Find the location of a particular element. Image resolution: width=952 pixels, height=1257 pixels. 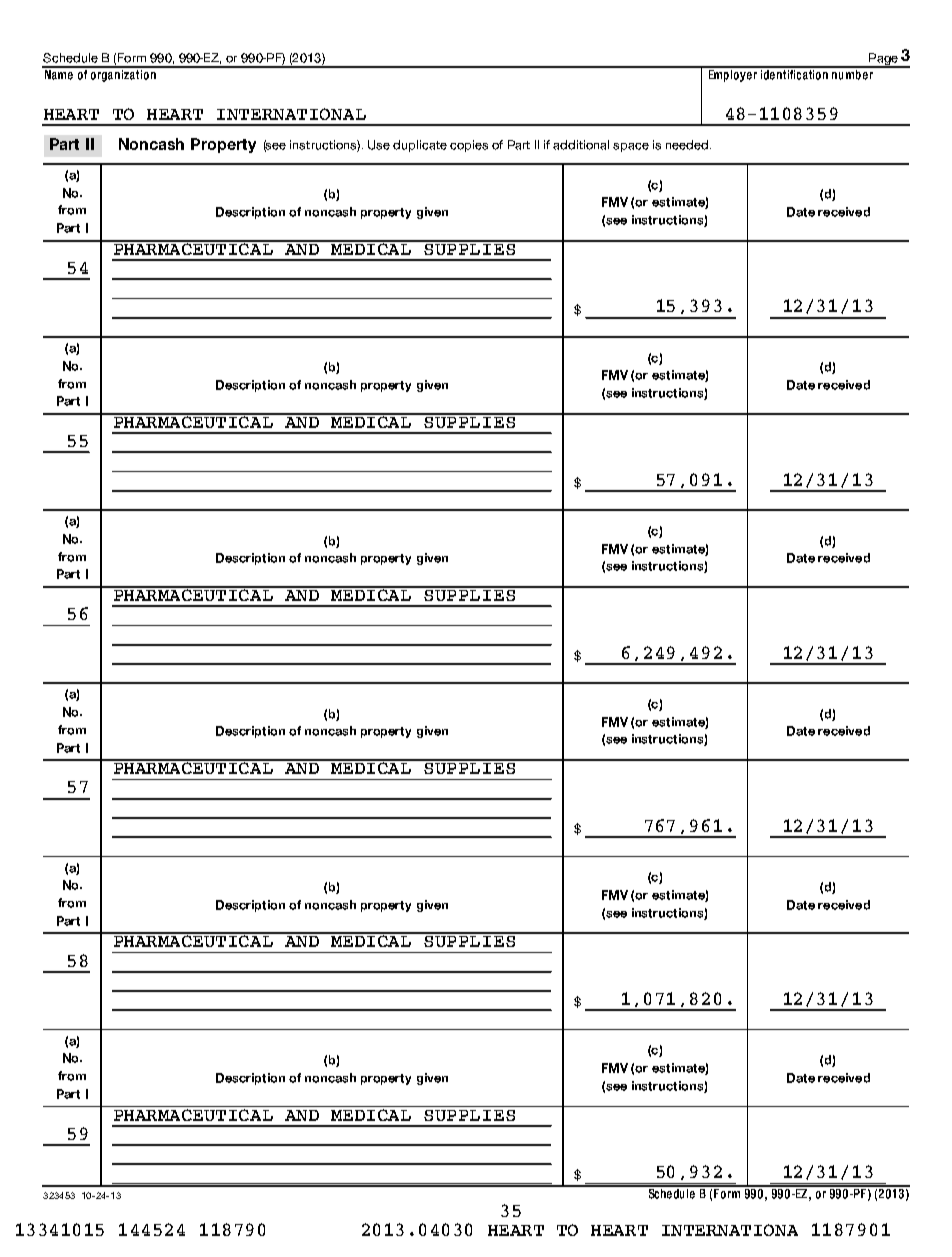

Employer is located at coordinates (733, 74).
